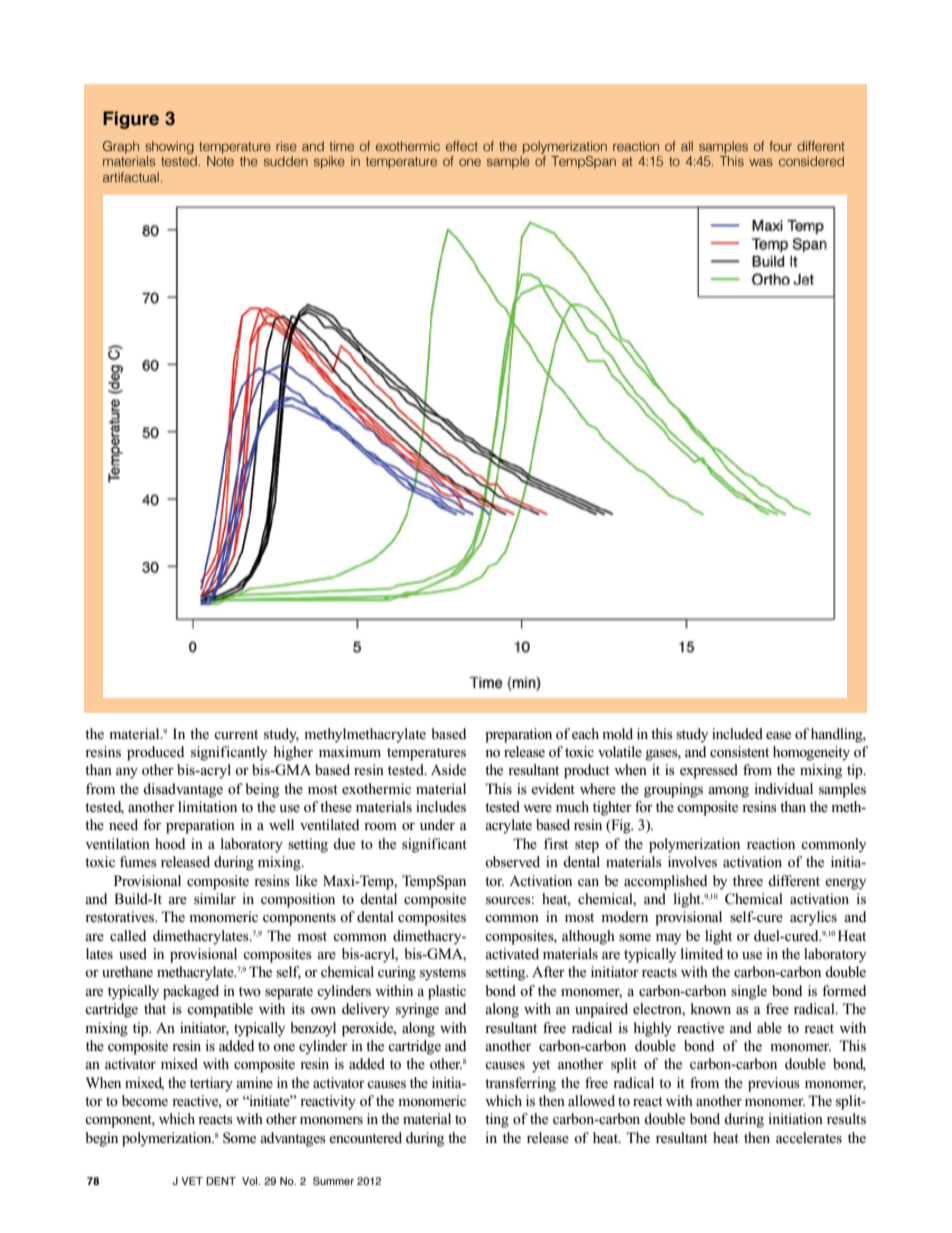 The width and height of the image is (952, 1233). Describe the element at coordinates (739, 751) in the image. I see `consistent` at that location.
